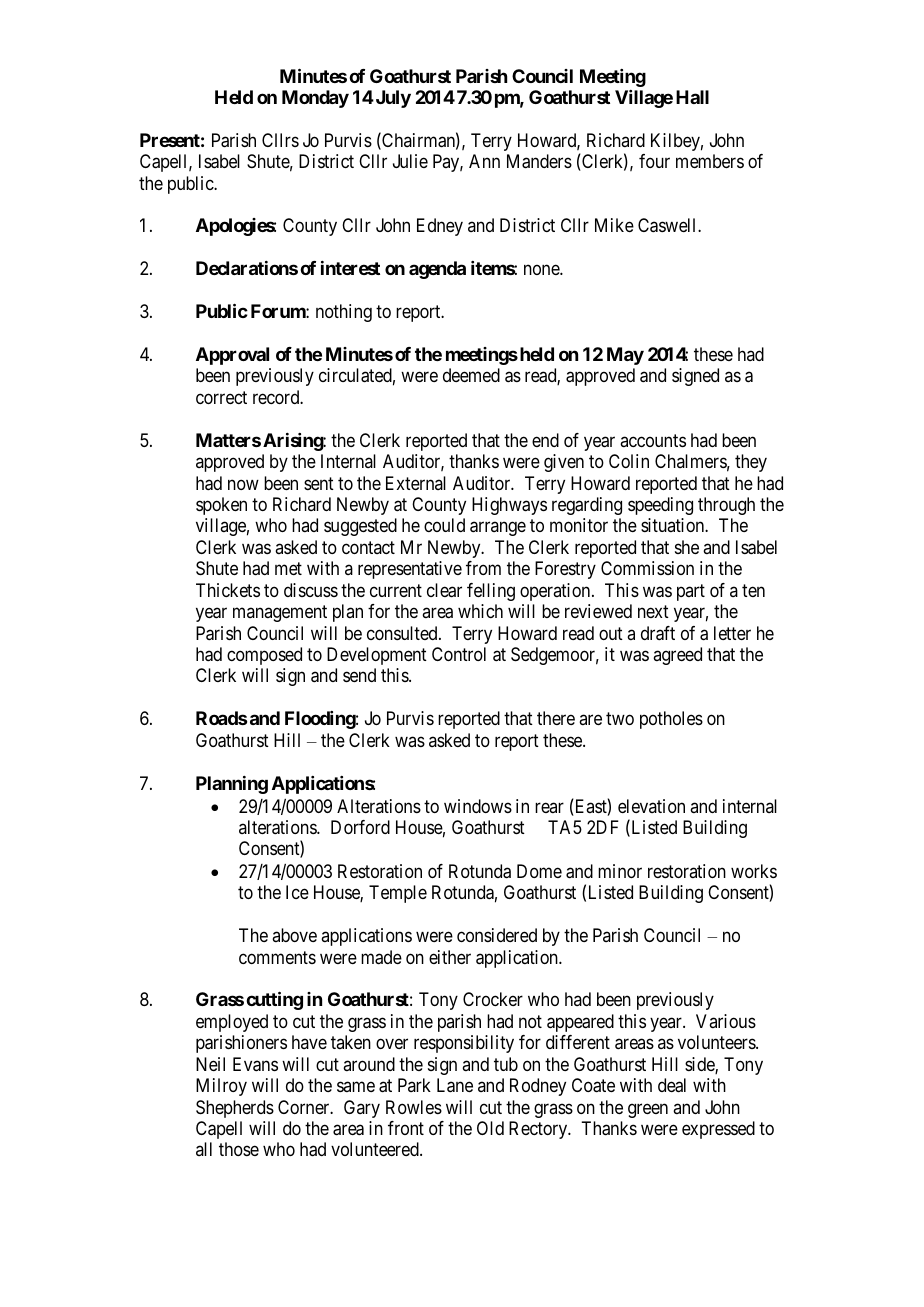  I want to click on windows, so click(478, 806).
